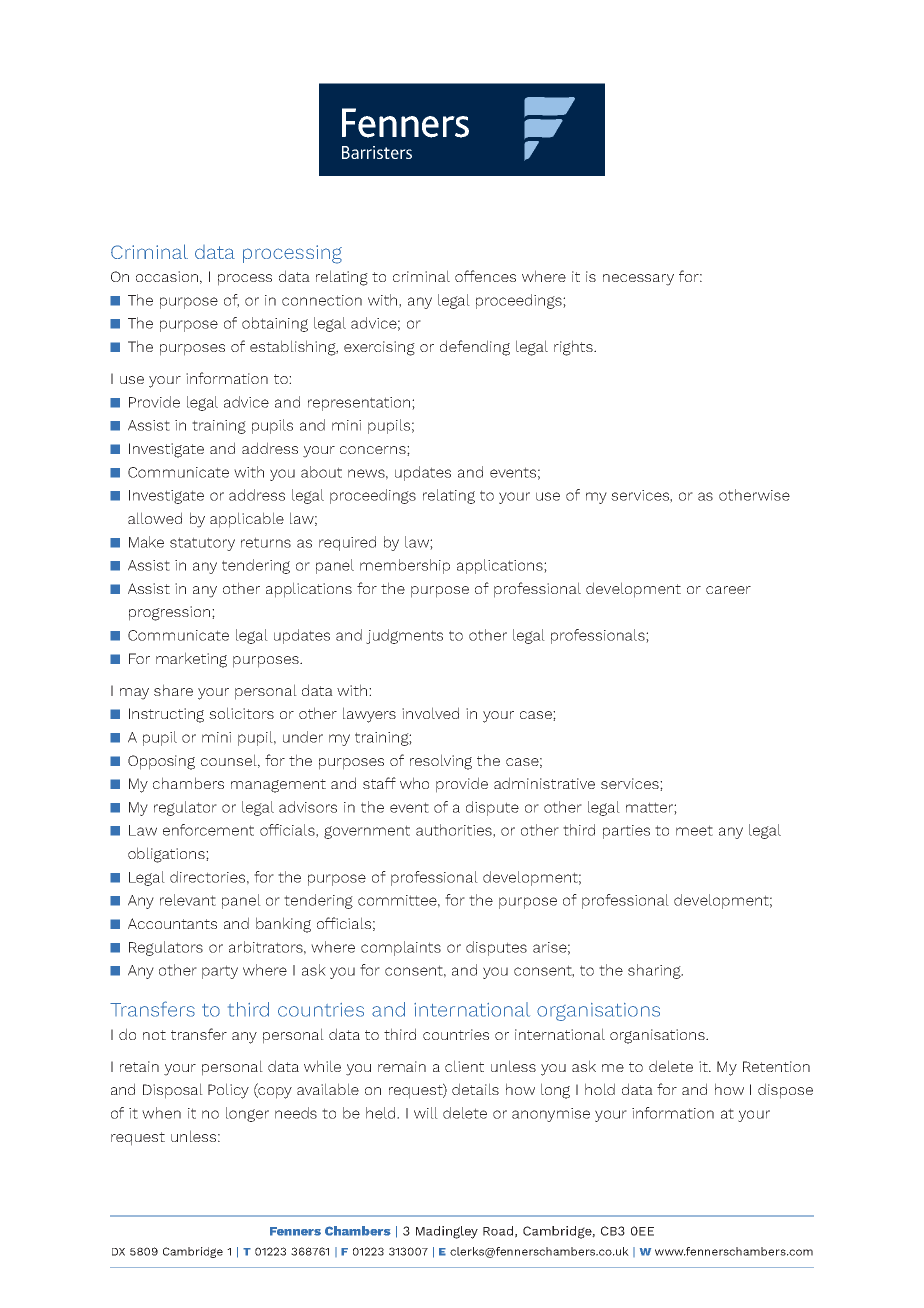 The image size is (924, 1308). I want to click on sharing, so click(655, 971).
